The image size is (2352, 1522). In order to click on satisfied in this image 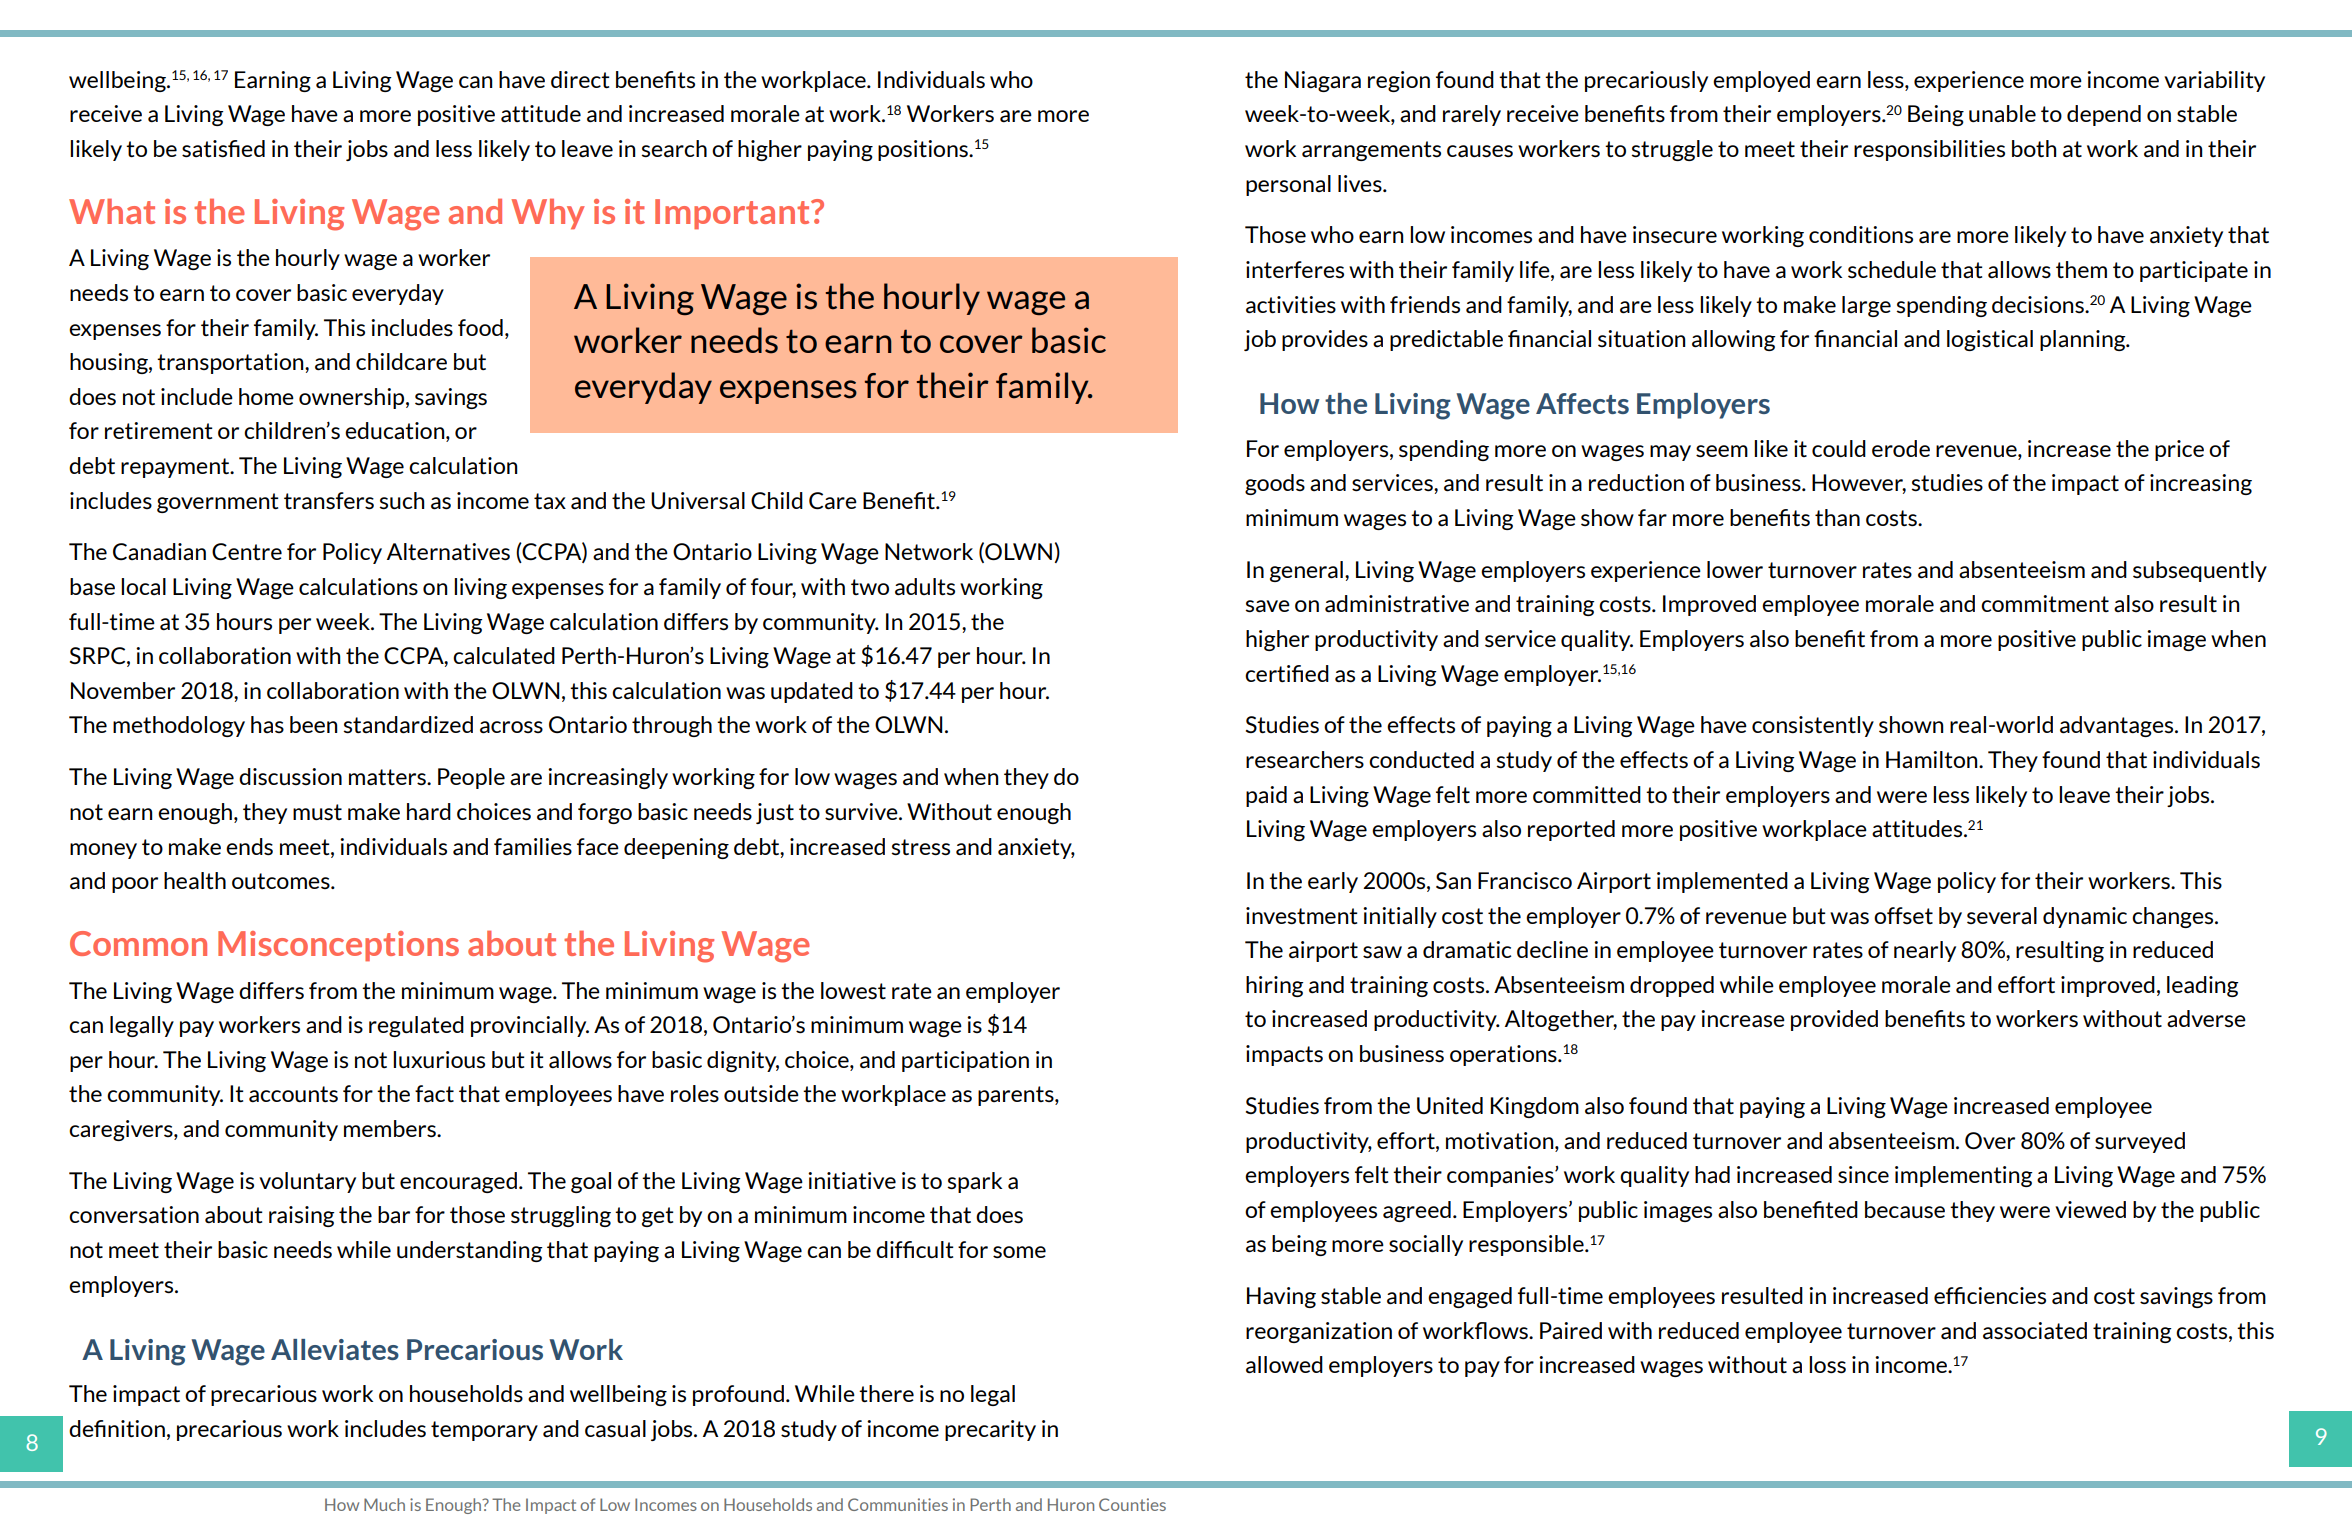, I will do `click(223, 148)`.
